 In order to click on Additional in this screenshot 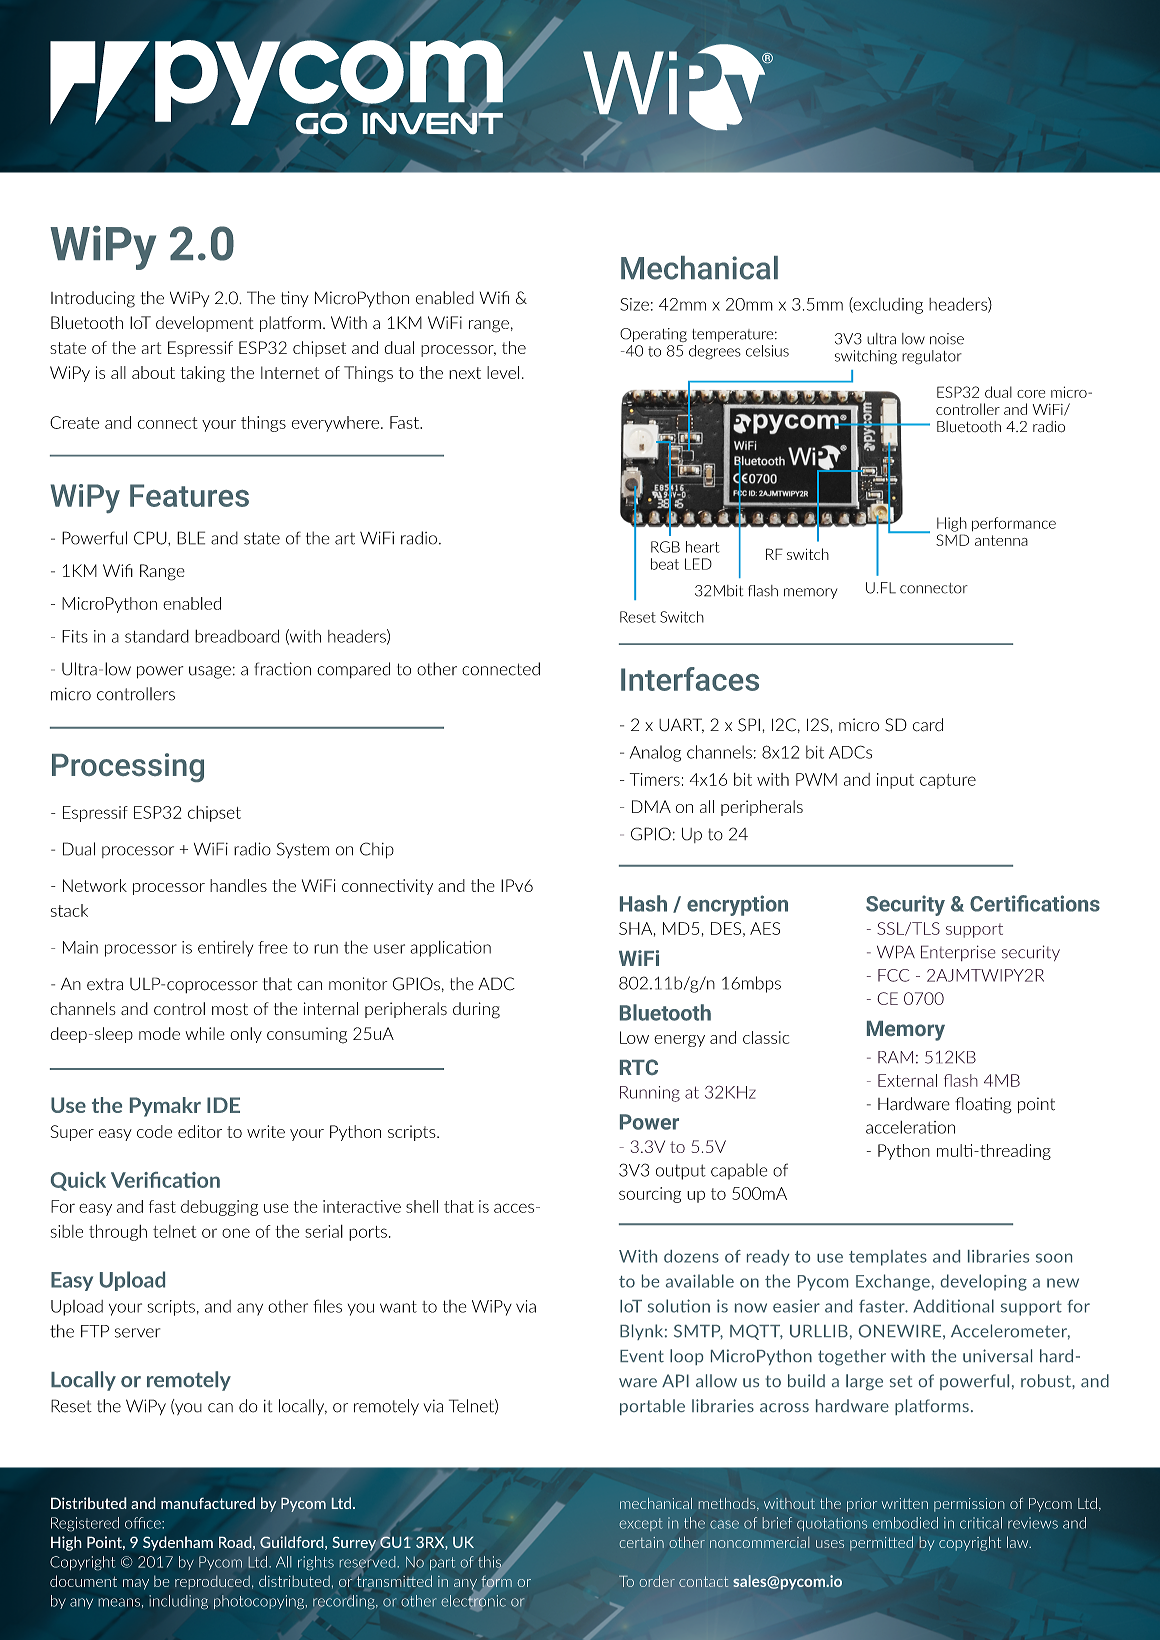, I will do `click(953, 1306)`.
